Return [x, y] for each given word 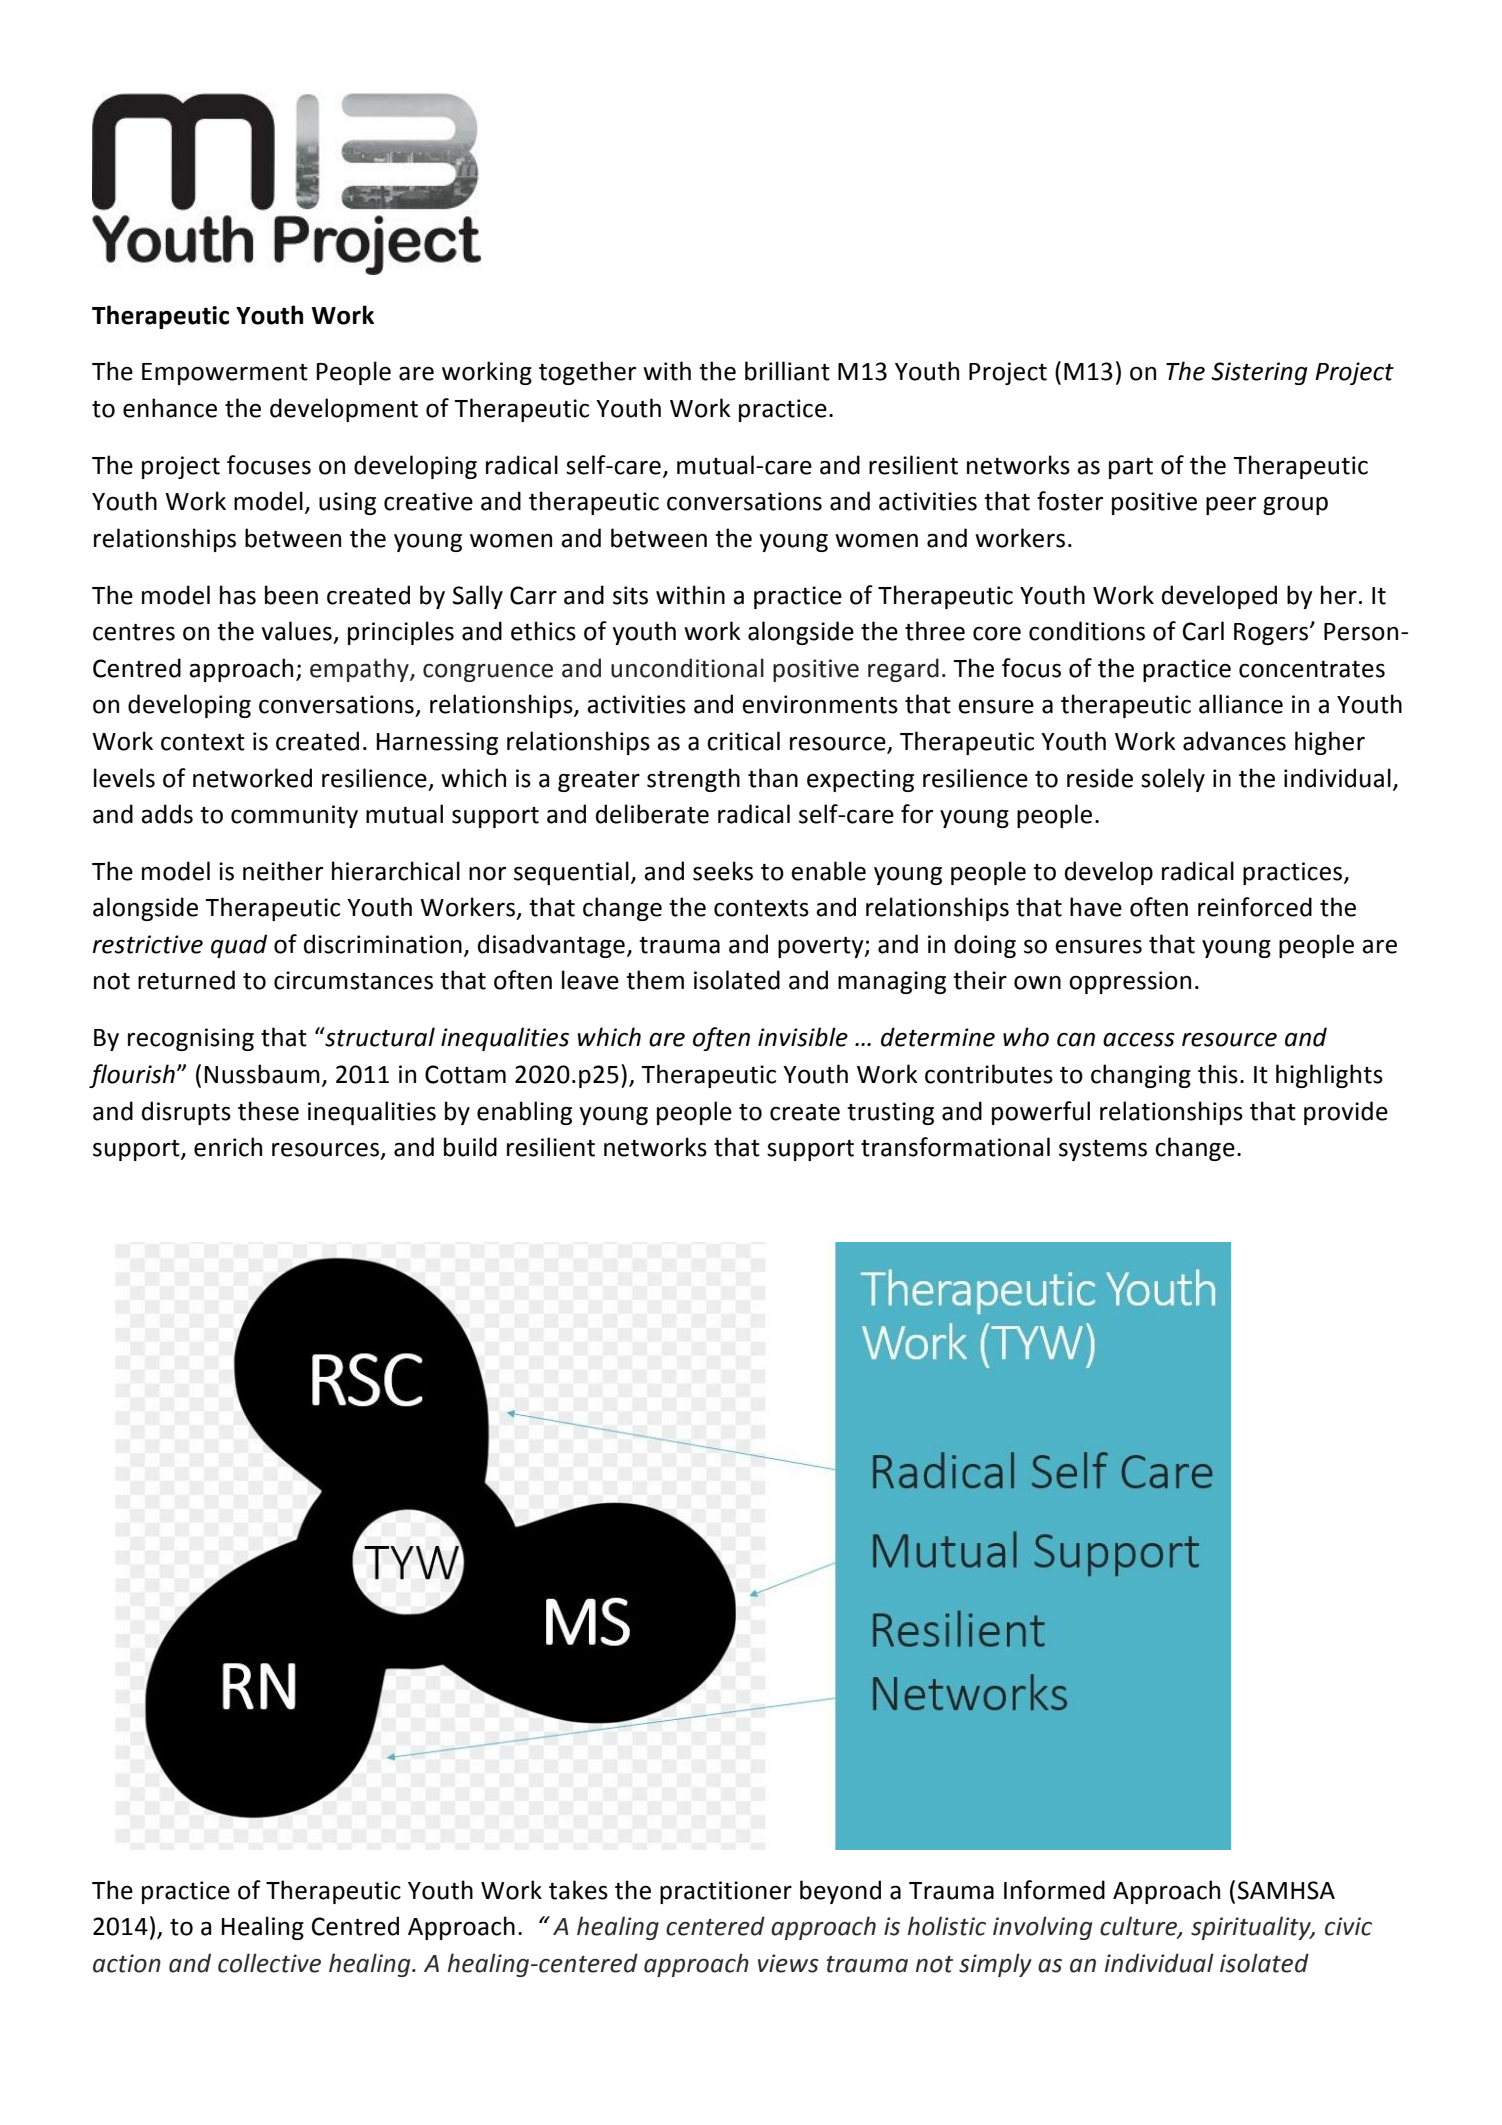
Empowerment [225, 374]
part [1131, 468]
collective [269, 1963]
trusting [890, 1113]
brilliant [787, 371]
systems [1103, 1150]
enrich [228, 1147]
